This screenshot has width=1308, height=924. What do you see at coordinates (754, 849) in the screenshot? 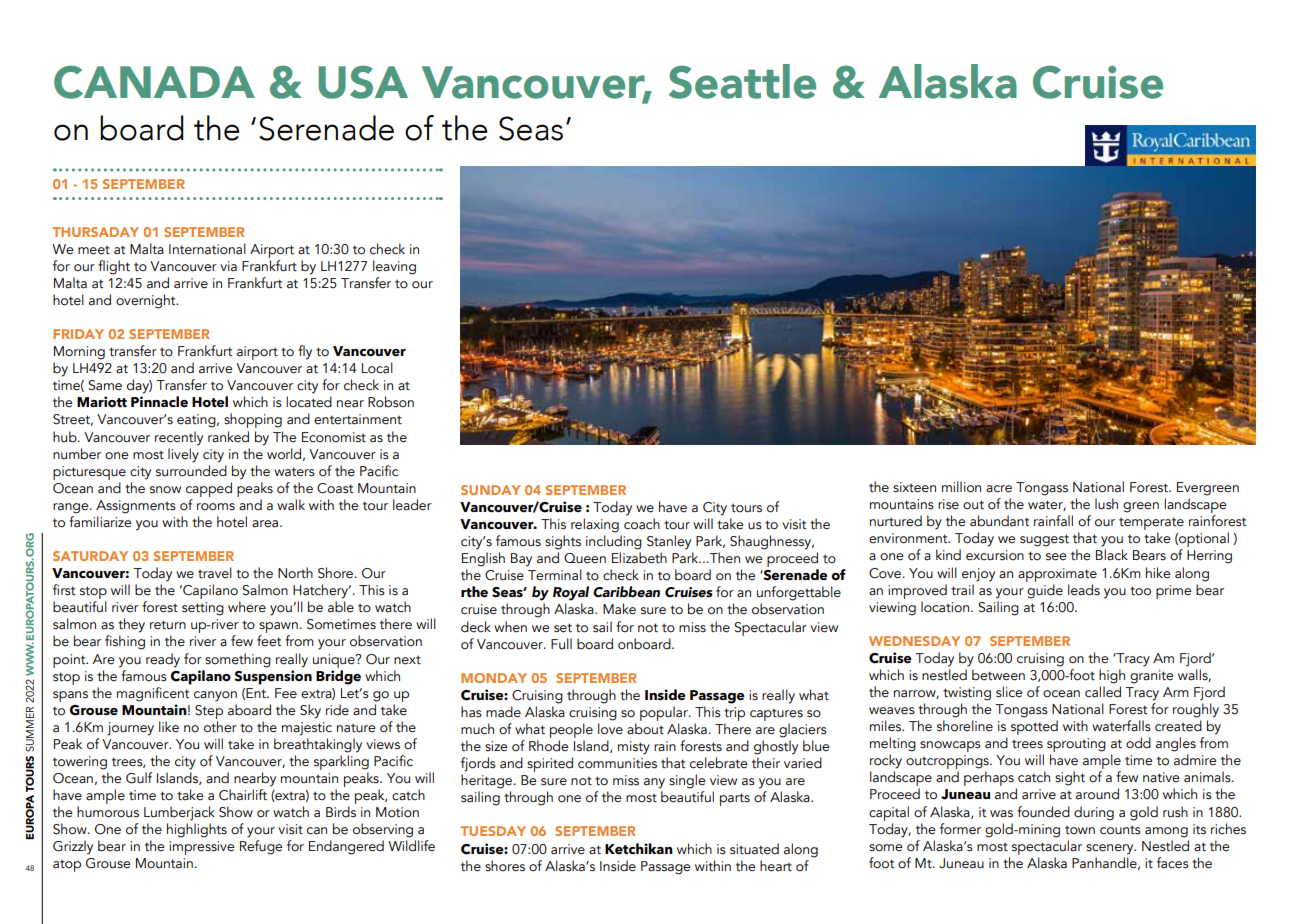
I see `situated` at bounding box center [754, 849].
